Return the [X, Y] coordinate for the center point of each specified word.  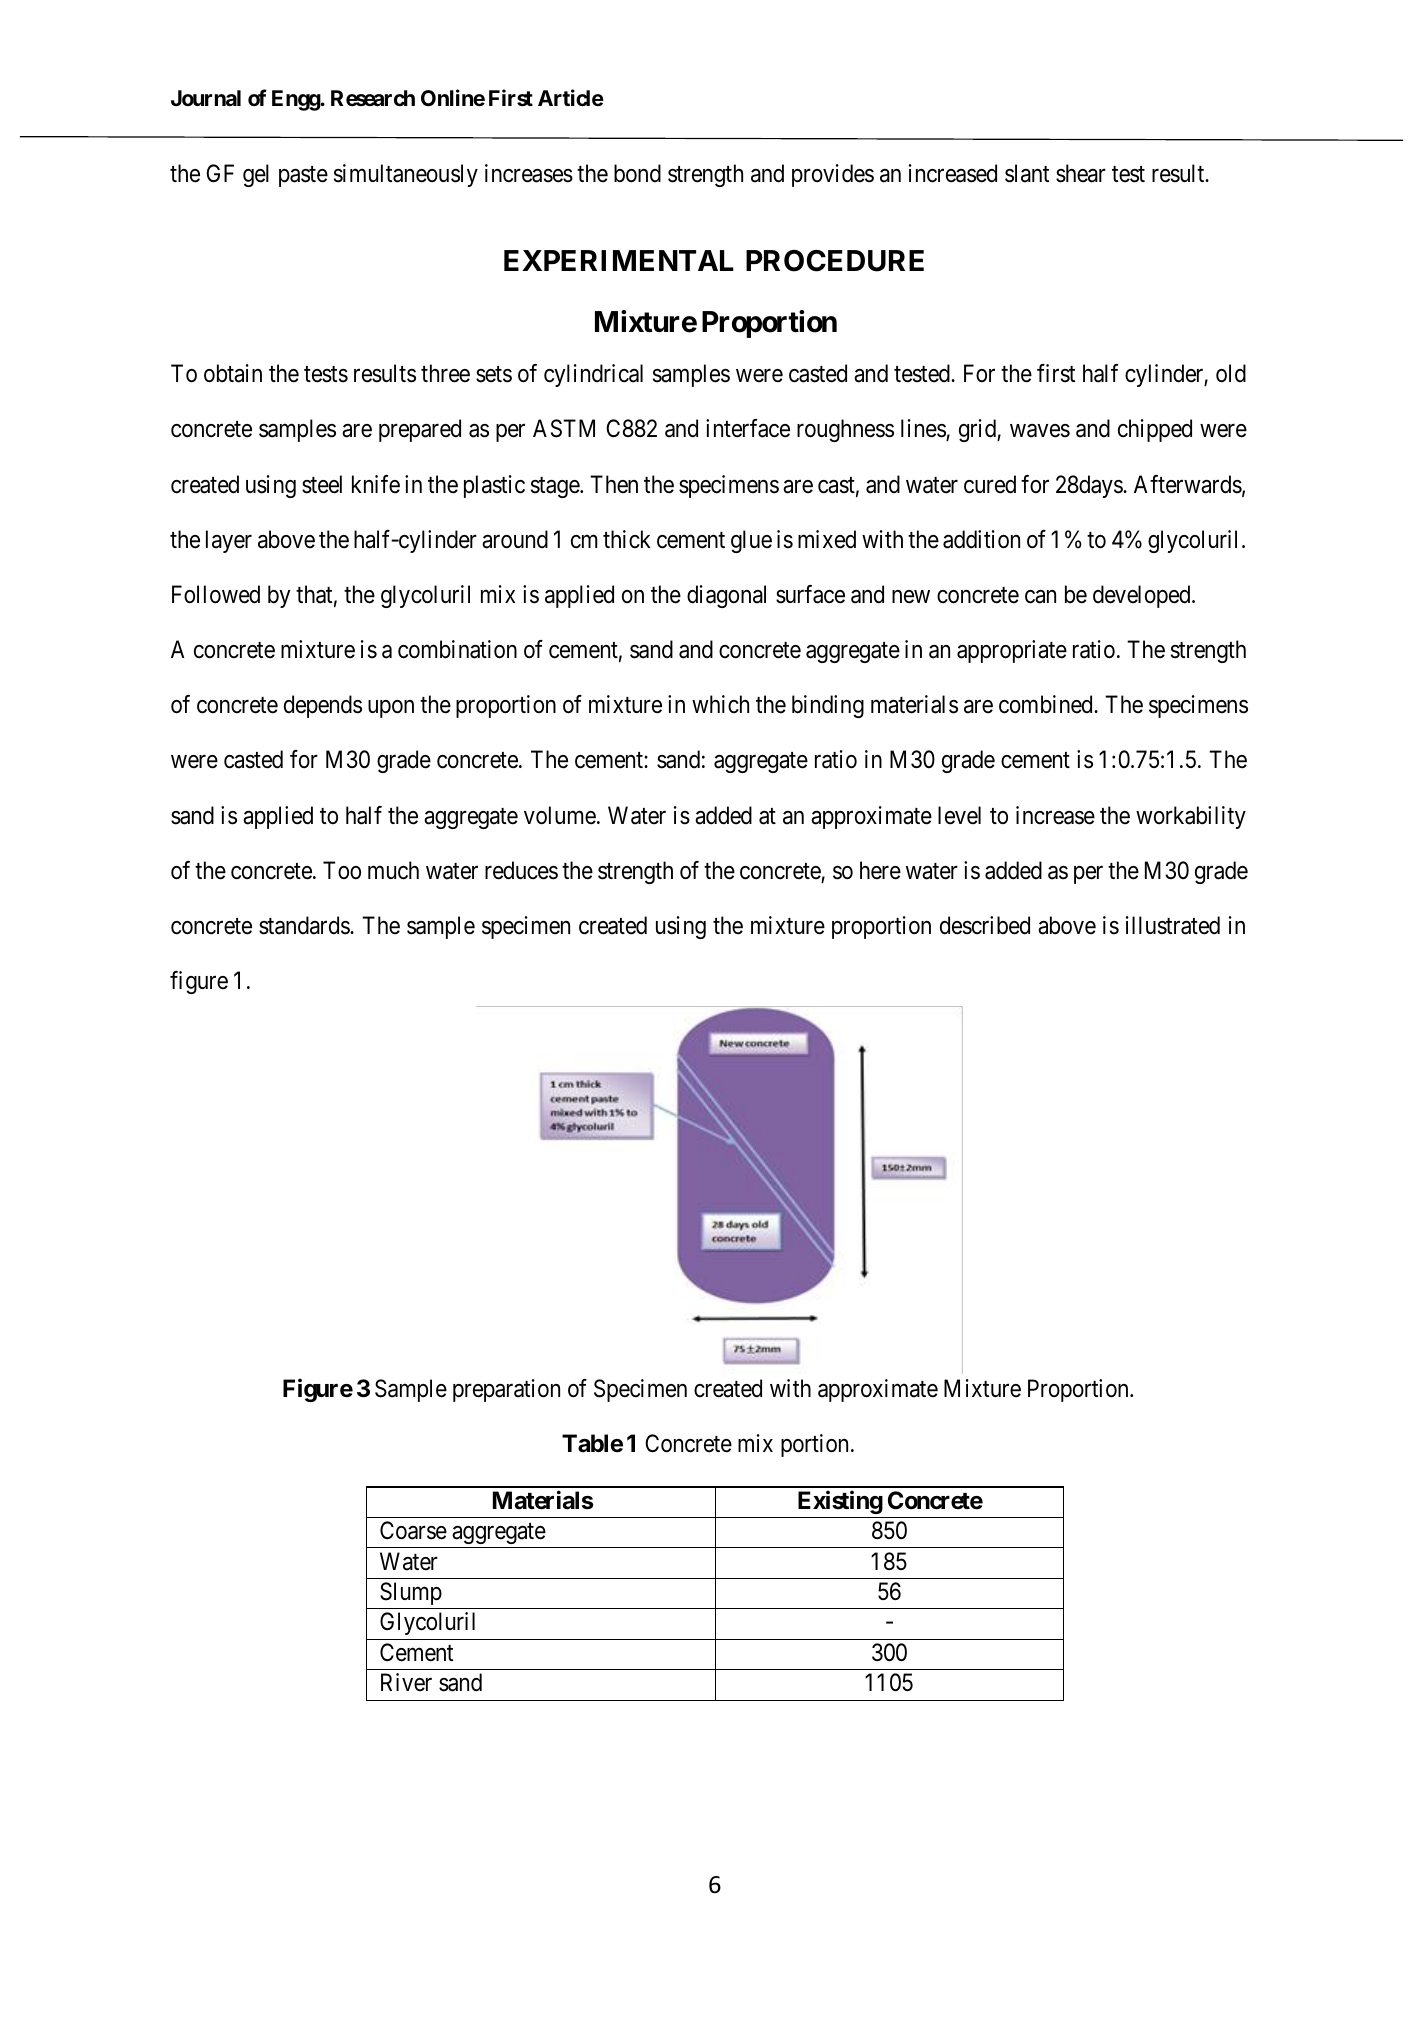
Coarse [413, 1530]
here [880, 870]
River [406, 1682]
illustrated [1173, 925]
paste [303, 176]
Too [342, 870]
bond [637, 173]
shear [1081, 173]
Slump [411, 1593]
